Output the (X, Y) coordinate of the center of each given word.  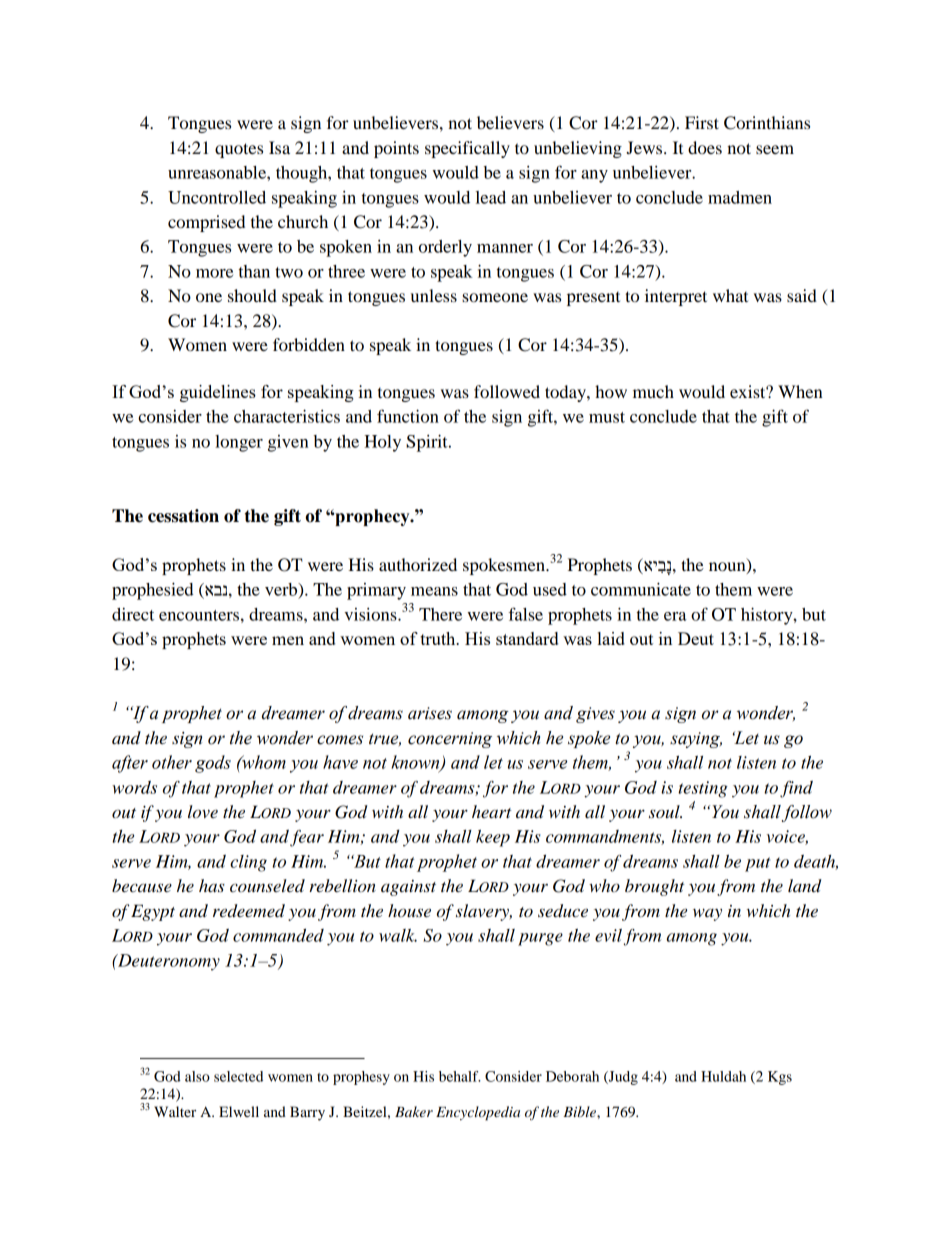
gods (213, 764)
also (197, 1076)
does (705, 147)
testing (703, 789)
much (653, 391)
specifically (467, 149)
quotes (239, 150)
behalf (460, 1076)
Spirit (428, 443)
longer (239, 443)
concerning (450, 740)
